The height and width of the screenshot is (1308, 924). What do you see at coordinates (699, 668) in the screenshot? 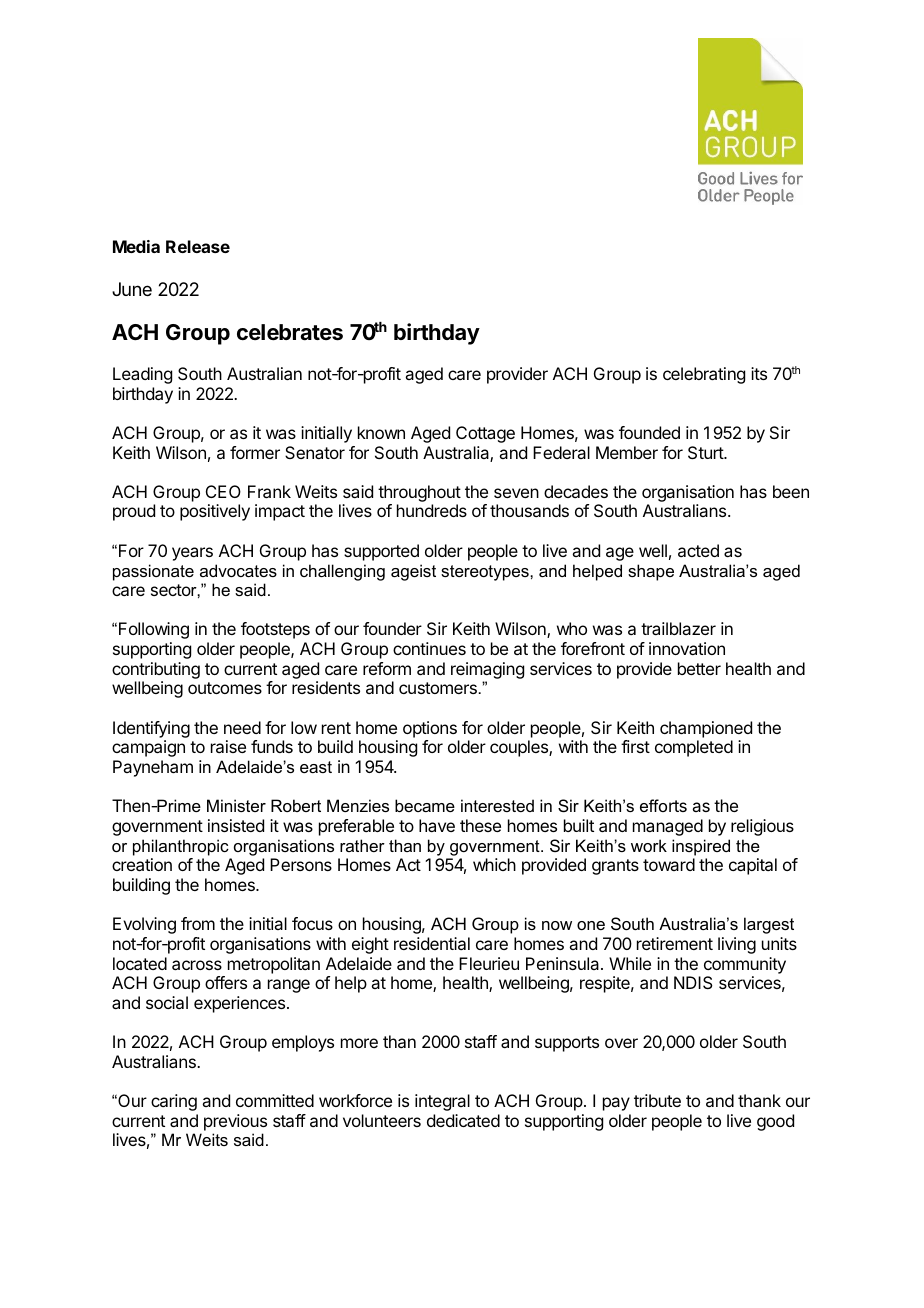
I see `better` at bounding box center [699, 668].
